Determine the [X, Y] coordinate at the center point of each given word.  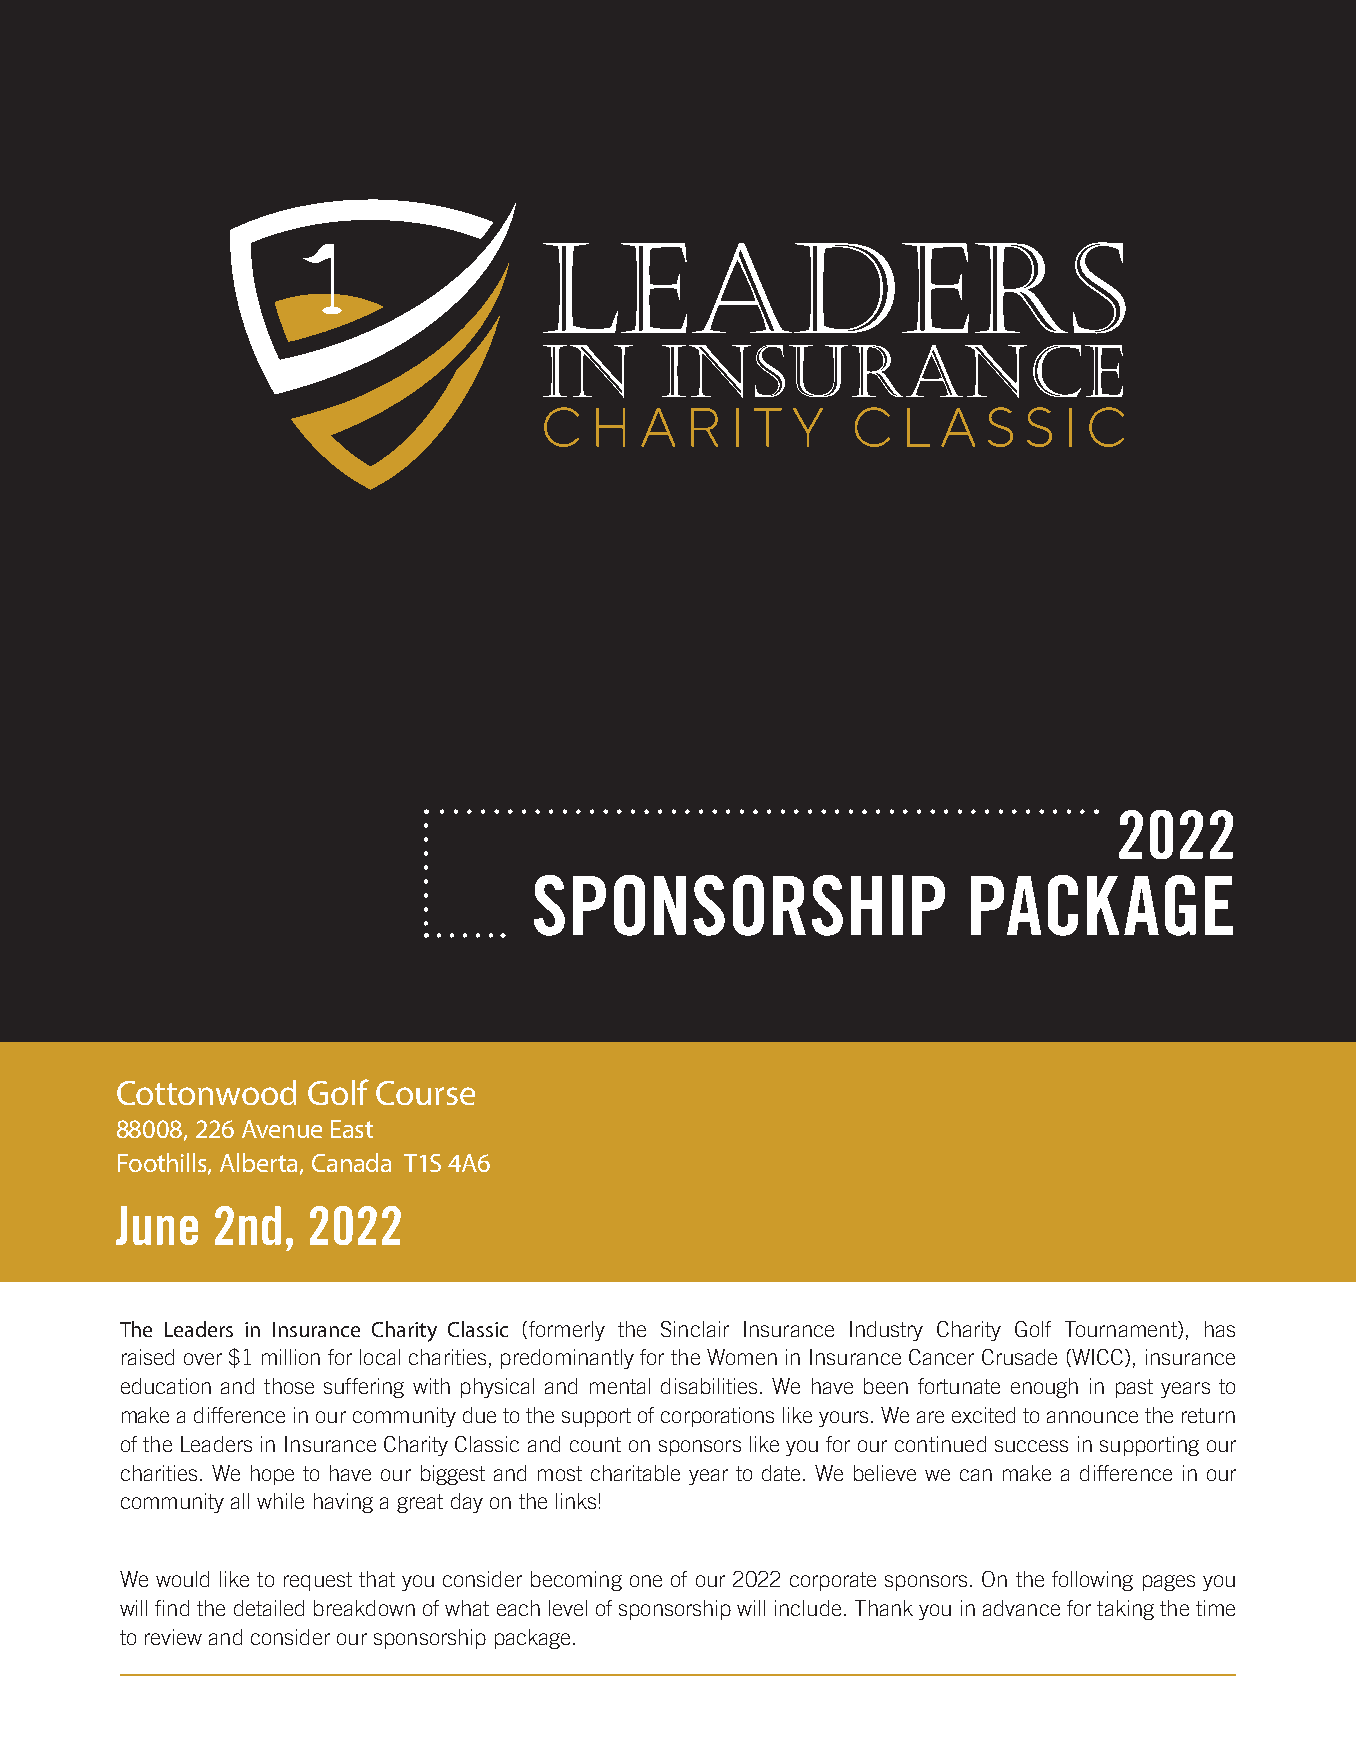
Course [425, 1093]
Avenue [282, 1129]
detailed [269, 1608]
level [568, 1608]
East [352, 1129]
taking [1125, 1610]
